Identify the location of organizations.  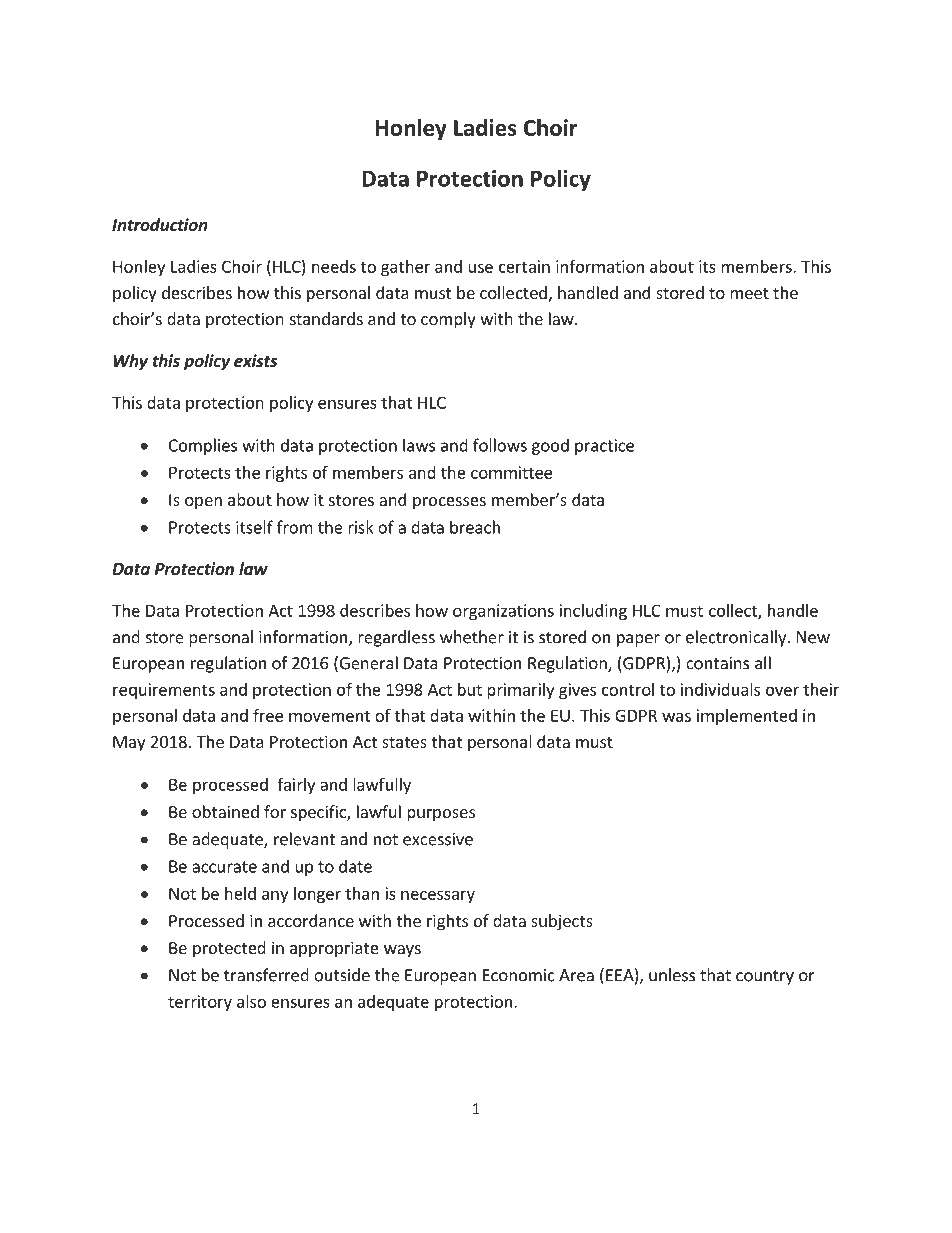
(503, 612).
